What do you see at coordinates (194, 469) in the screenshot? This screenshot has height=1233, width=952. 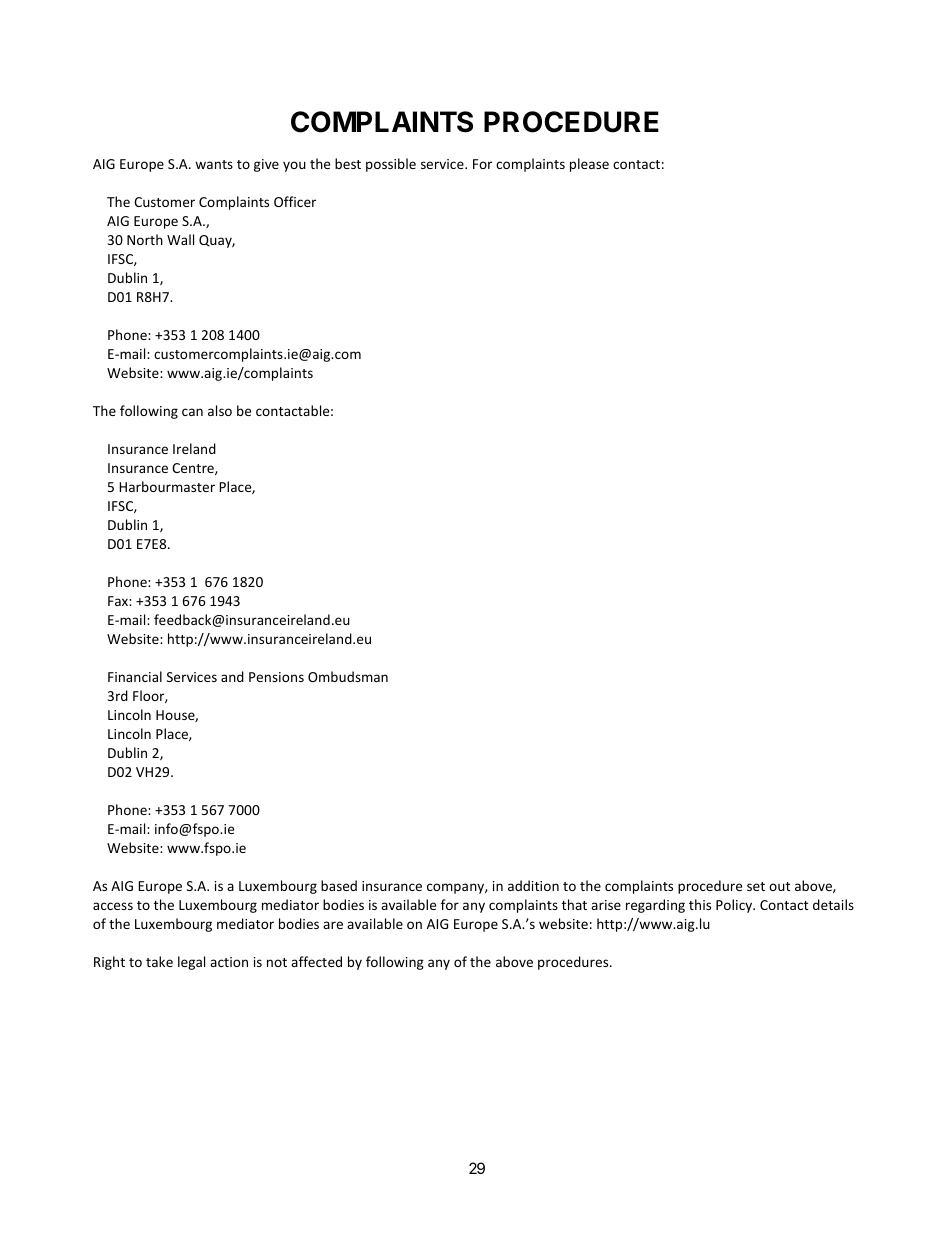 I see `Centre` at bounding box center [194, 469].
